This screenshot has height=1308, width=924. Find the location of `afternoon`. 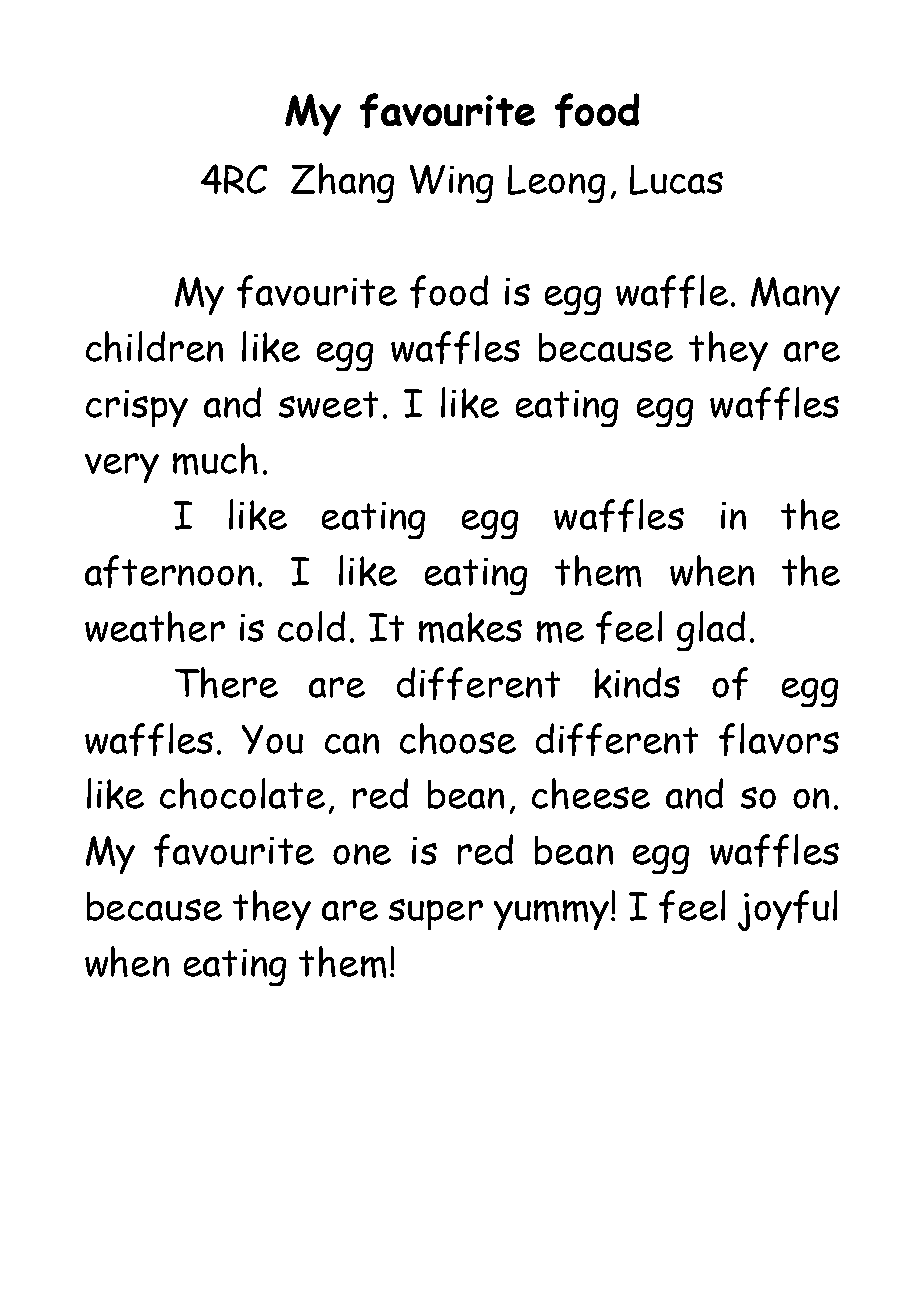

afternoon is located at coordinates (169, 571).
